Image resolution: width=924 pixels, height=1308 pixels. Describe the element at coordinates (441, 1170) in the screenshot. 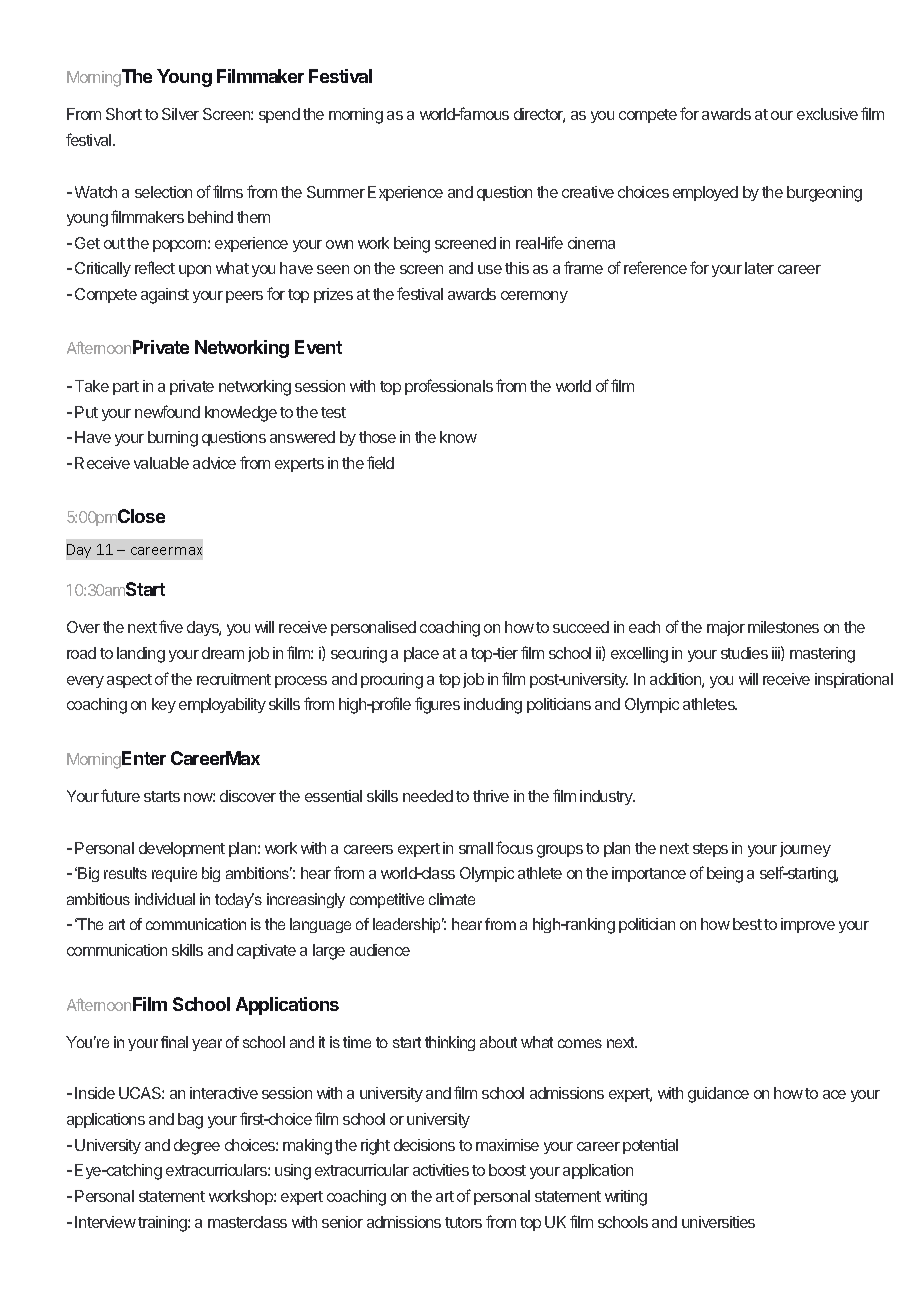

I see `activities` at that location.
